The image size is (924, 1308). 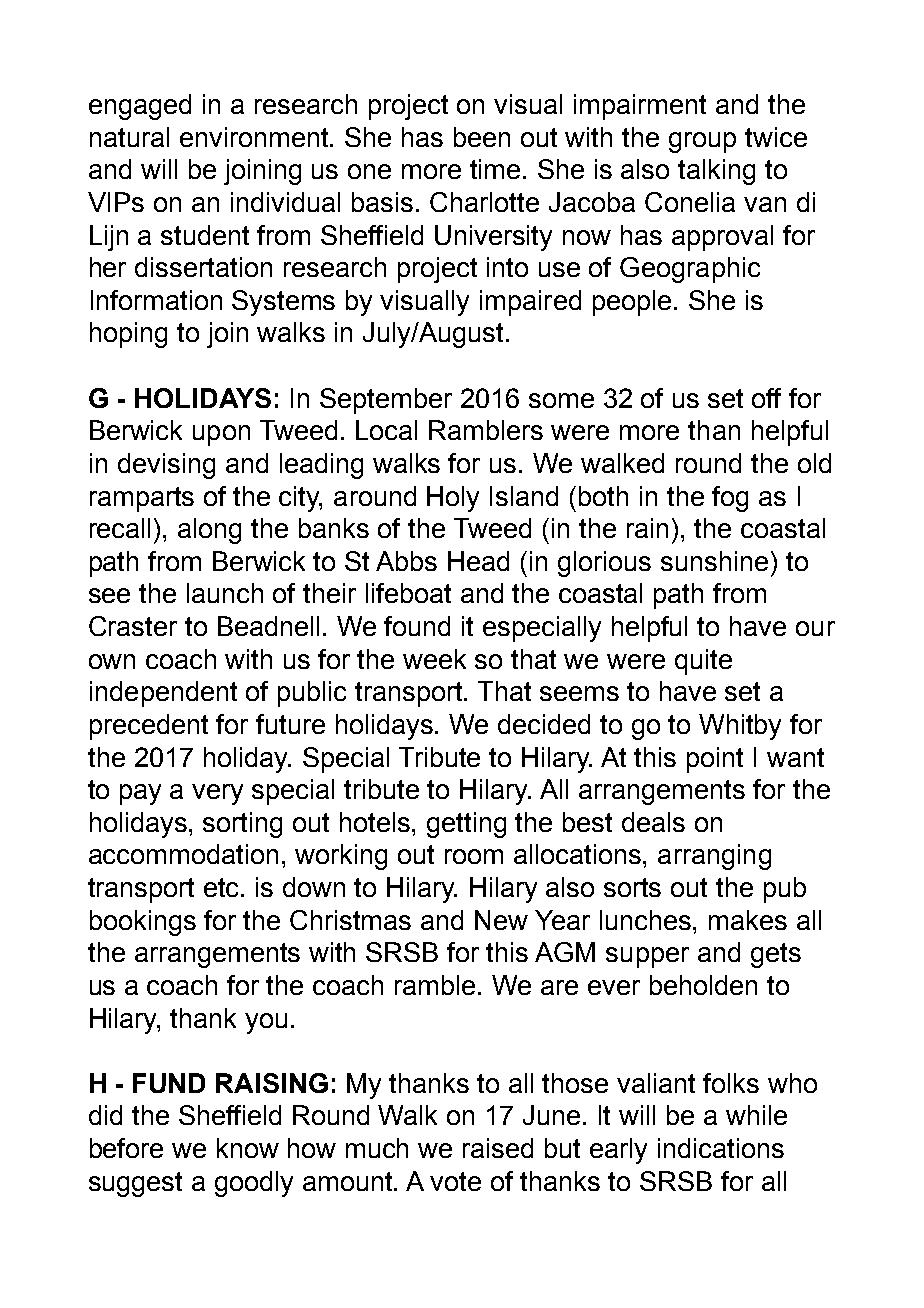 What do you see at coordinates (166, 466) in the screenshot?
I see `devising` at bounding box center [166, 466].
